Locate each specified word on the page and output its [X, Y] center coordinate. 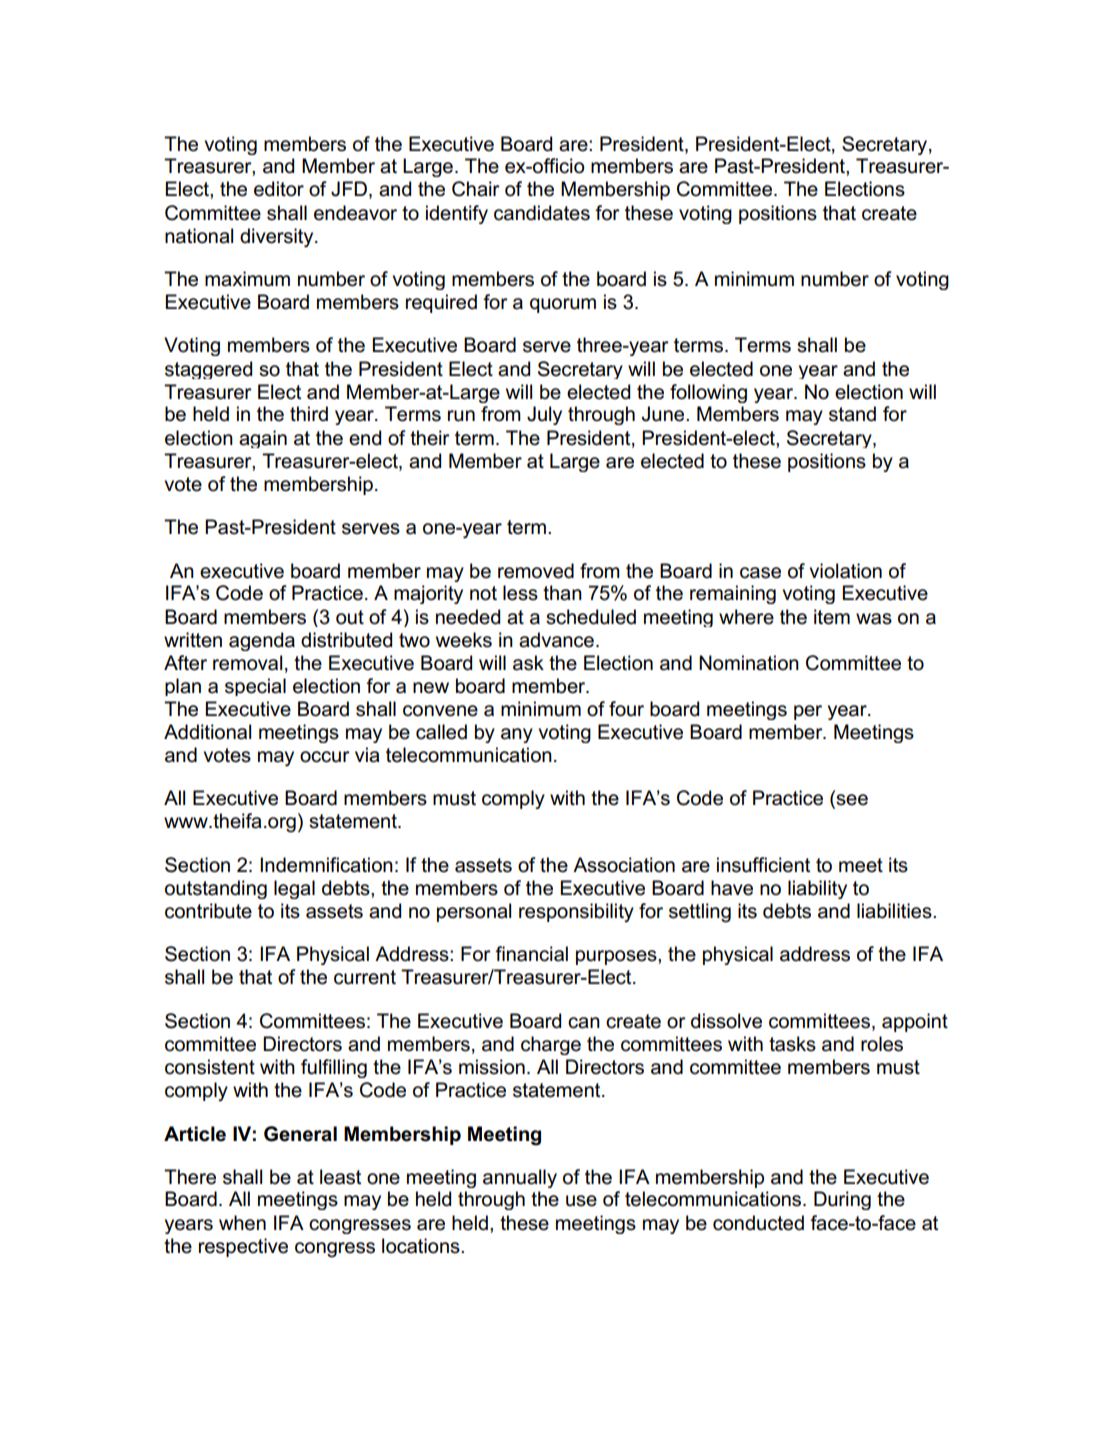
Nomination [749, 663]
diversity [278, 238]
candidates [542, 213]
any [517, 735]
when [242, 1223]
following [708, 393]
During [842, 1200]
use [581, 1201]
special [255, 687]
